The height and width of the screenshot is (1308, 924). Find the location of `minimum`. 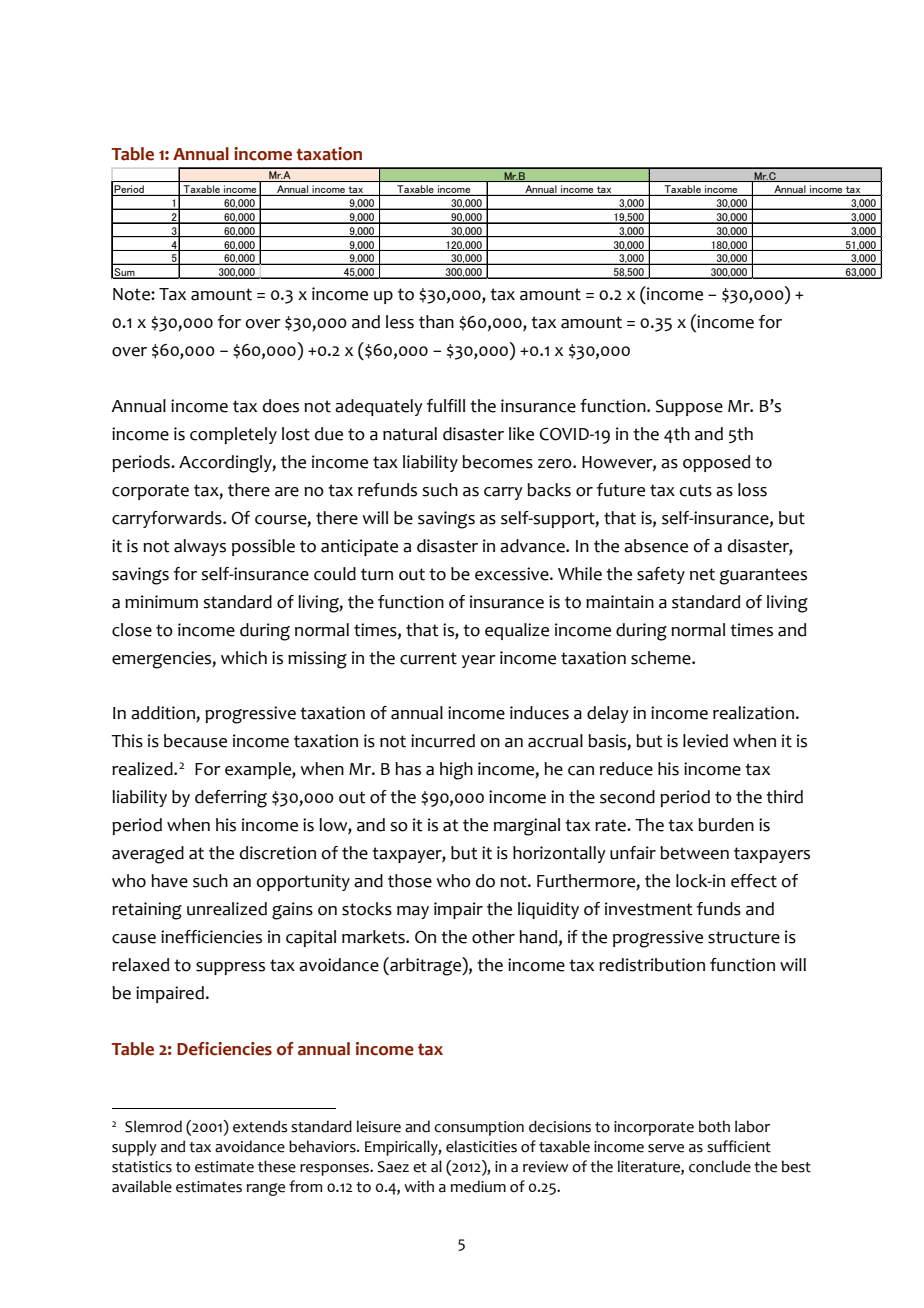

minimum is located at coordinates (161, 602).
